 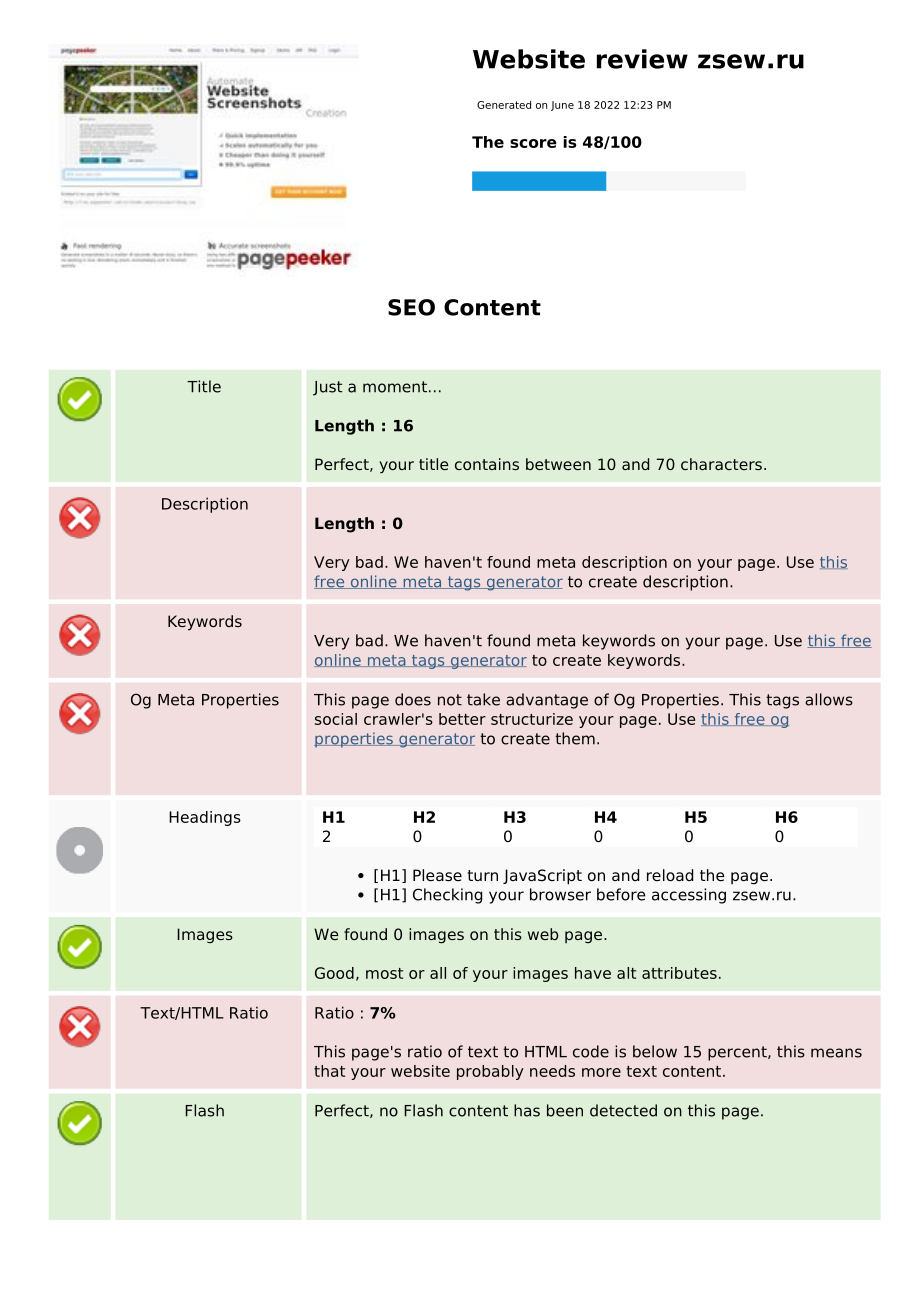 What do you see at coordinates (562, 106) in the document?
I see `June` at bounding box center [562, 106].
